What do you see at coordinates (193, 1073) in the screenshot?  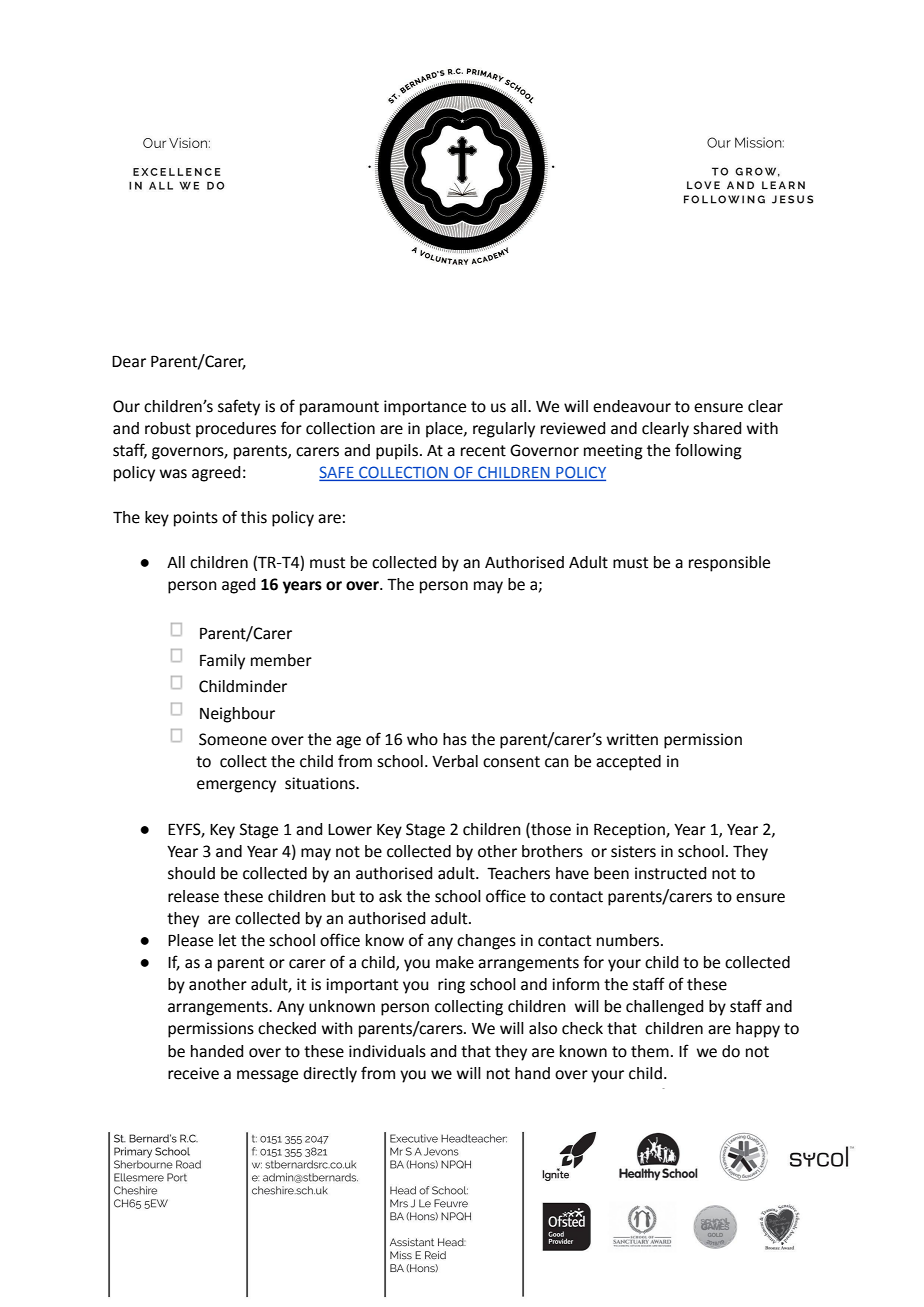 I see `receive` at bounding box center [193, 1073].
